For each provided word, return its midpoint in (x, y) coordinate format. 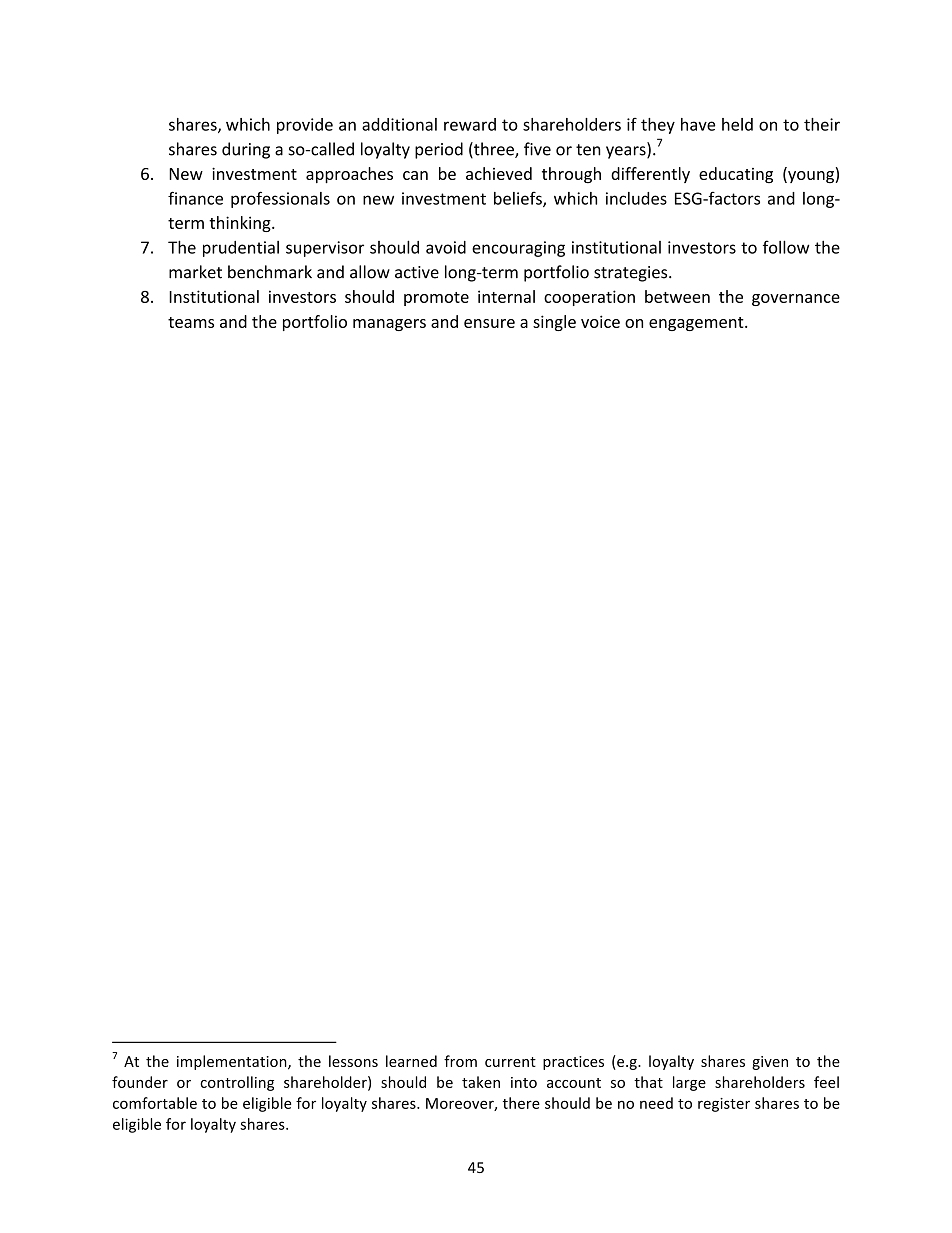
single (554, 323)
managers (389, 325)
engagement (697, 324)
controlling (237, 1083)
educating (736, 175)
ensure (489, 323)
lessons (353, 1061)
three (494, 150)
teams (191, 322)
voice (600, 321)
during (246, 150)
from (460, 1061)
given (770, 1063)
